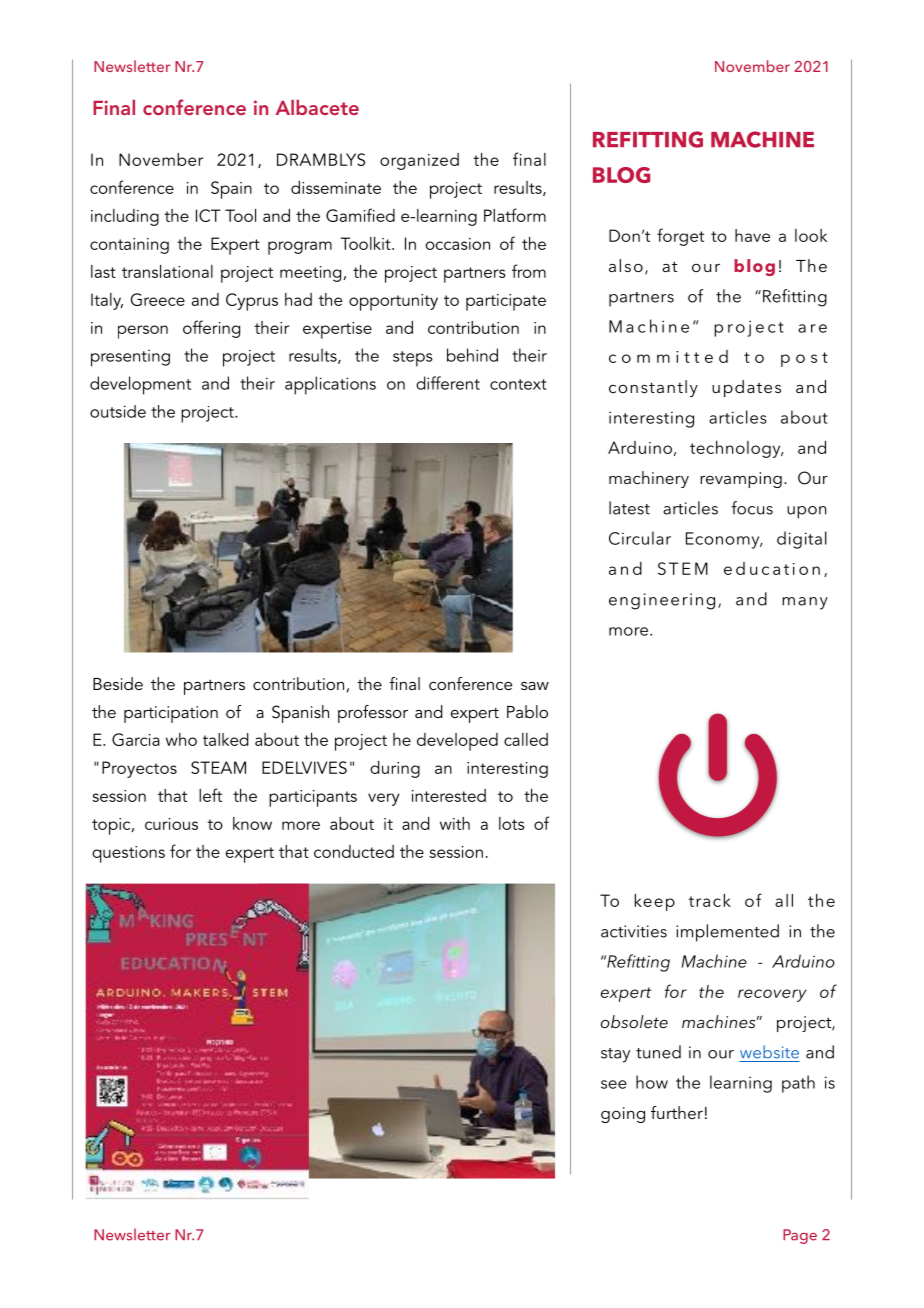 Image resolution: width=924 pixels, height=1308 pixels. Describe the element at coordinates (623, 1115) in the image. I see `going` at that location.
